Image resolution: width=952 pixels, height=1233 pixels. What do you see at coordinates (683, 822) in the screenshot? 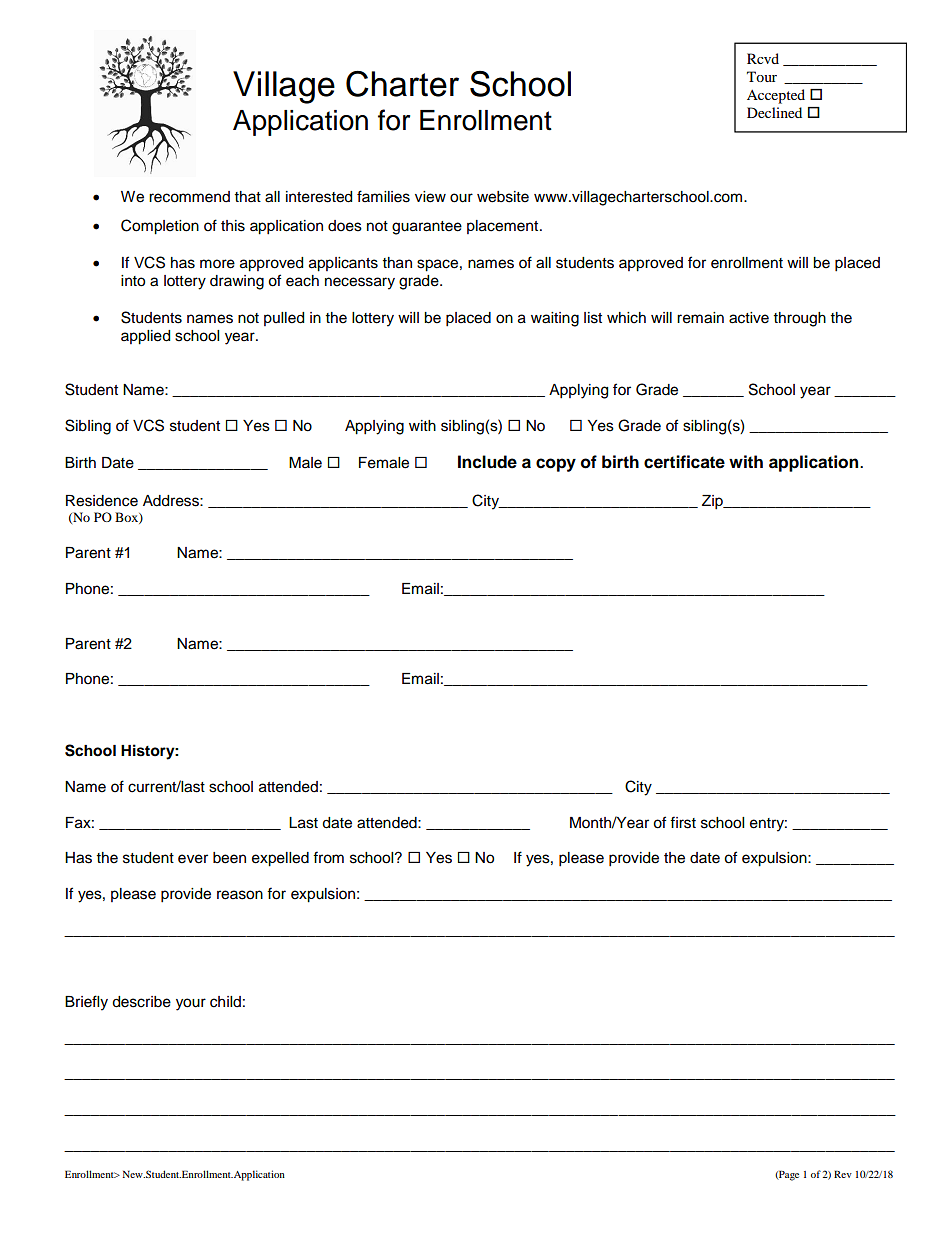
I see `first` at bounding box center [683, 822].
